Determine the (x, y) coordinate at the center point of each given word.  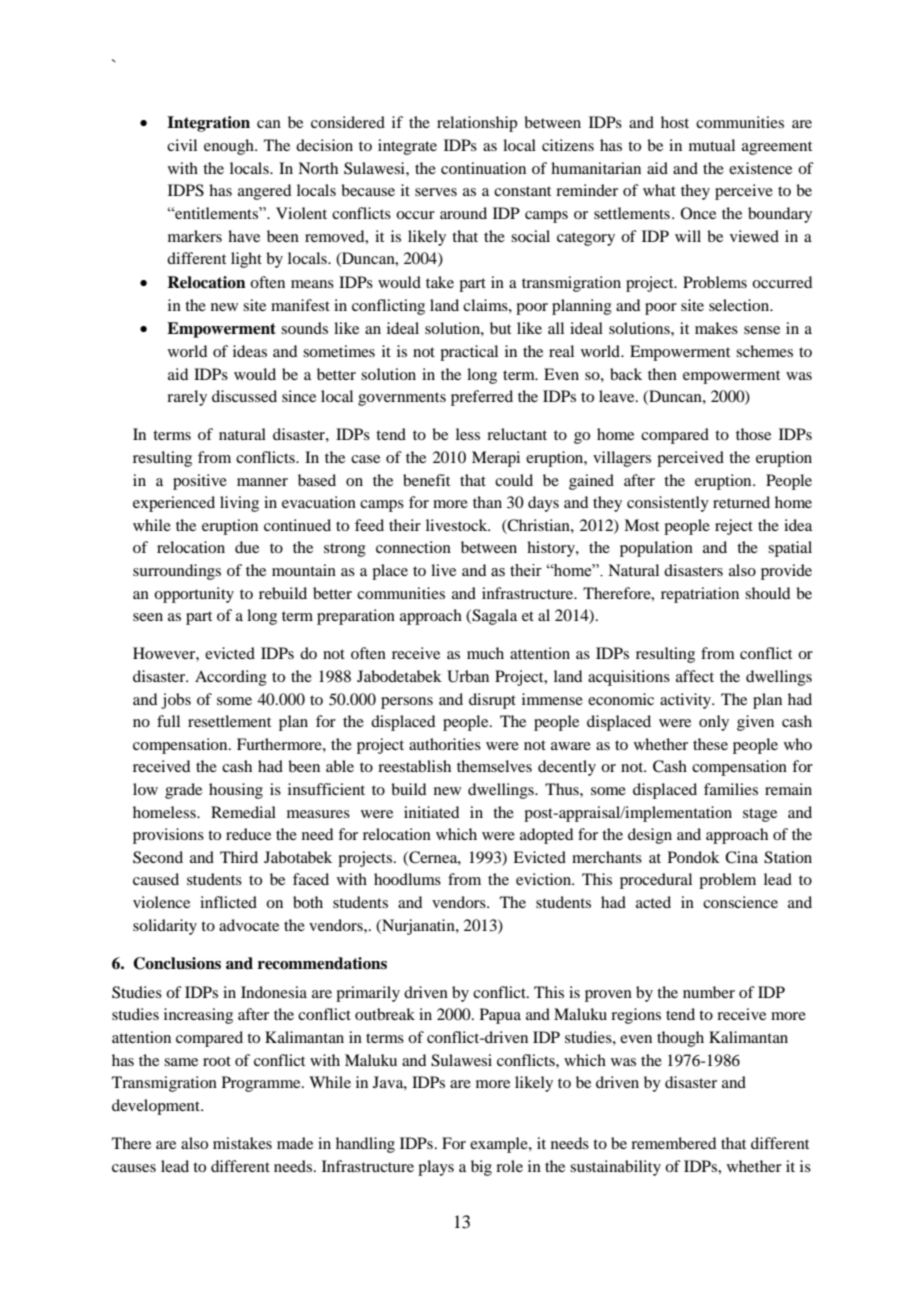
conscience (740, 902)
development (157, 1107)
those (753, 434)
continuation (483, 168)
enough (230, 147)
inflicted (228, 902)
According (231, 678)
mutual (712, 145)
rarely (187, 398)
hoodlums (407, 879)
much (485, 653)
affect (695, 676)
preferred (482, 398)
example (500, 1145)
